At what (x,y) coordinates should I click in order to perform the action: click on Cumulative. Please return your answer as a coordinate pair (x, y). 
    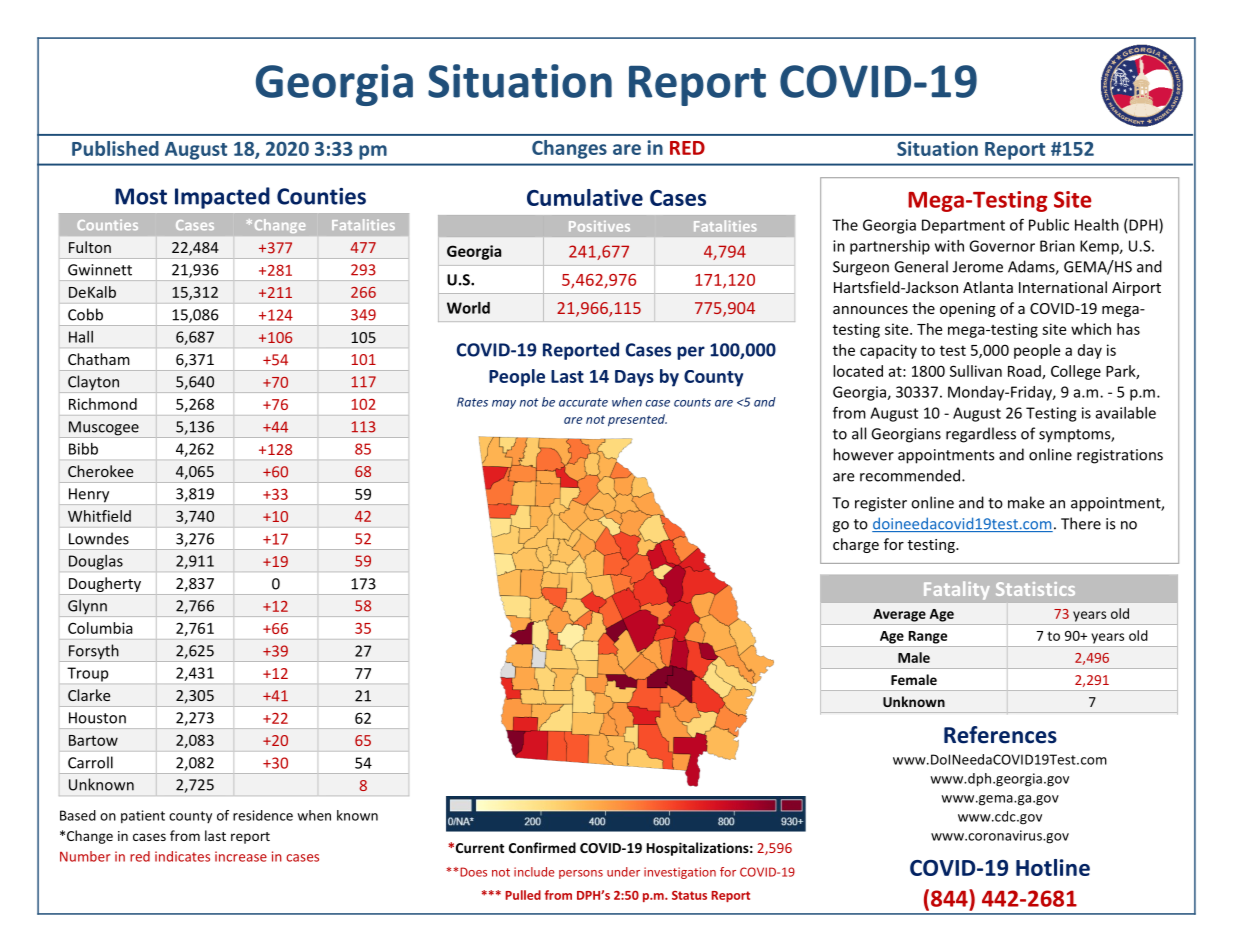
    Looking at the image, I should click on (585, 197).
